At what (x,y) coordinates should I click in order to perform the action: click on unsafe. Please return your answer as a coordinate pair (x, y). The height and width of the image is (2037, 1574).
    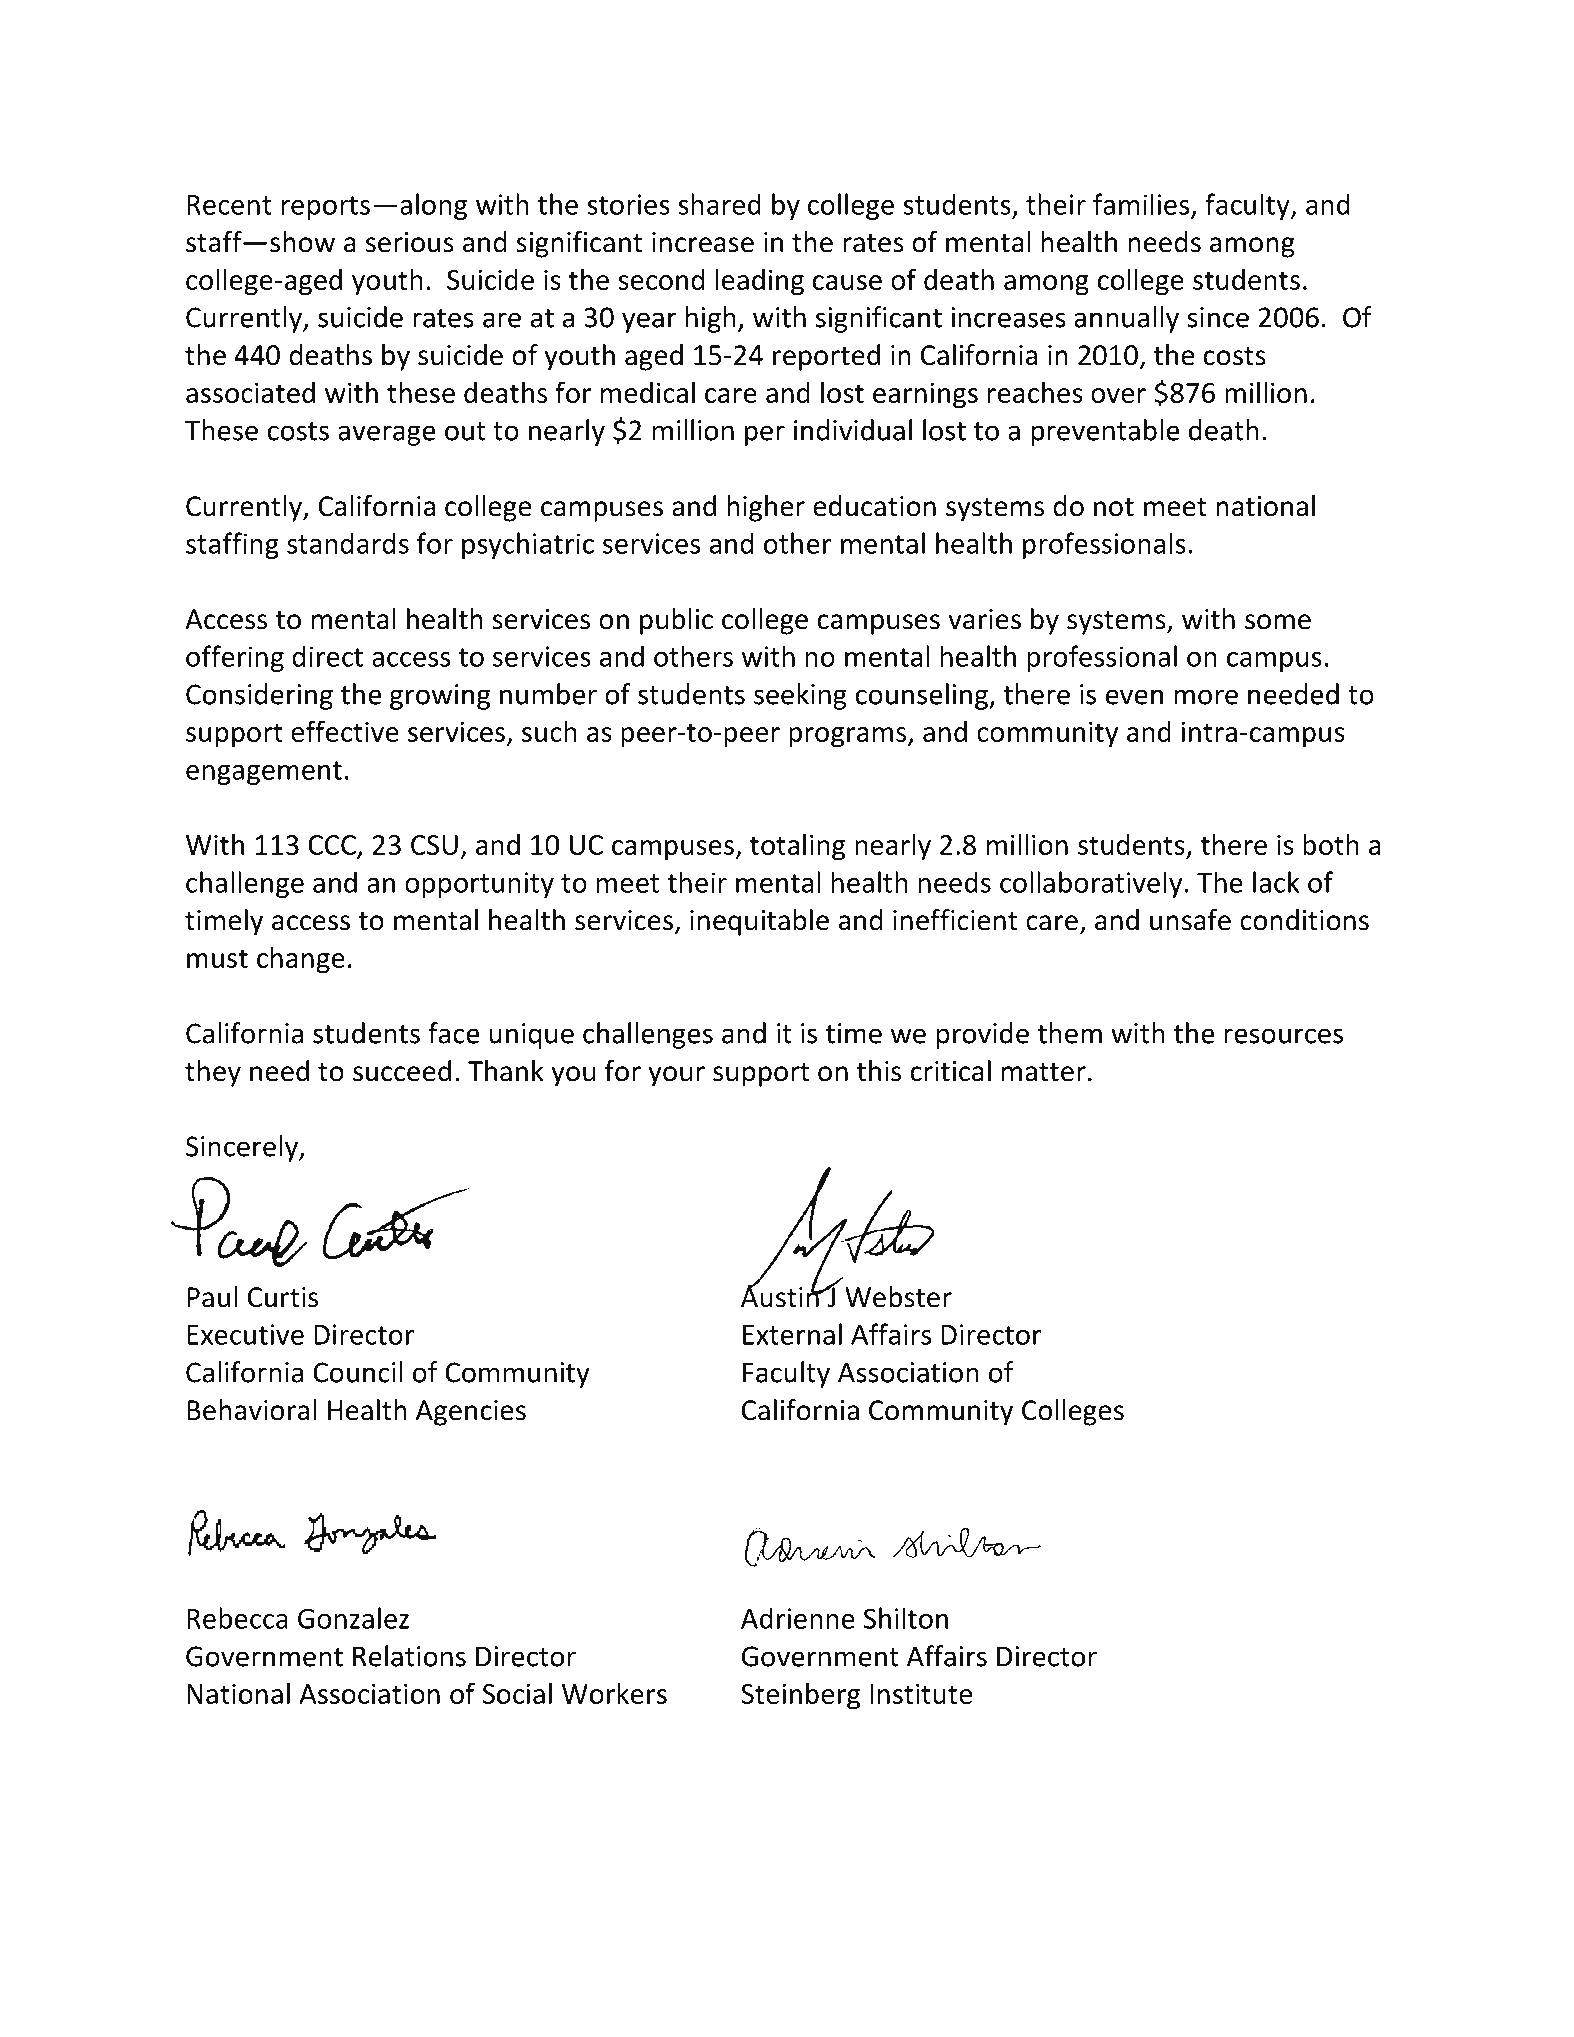
    Looking at the image, I should click on (1190, 920).
